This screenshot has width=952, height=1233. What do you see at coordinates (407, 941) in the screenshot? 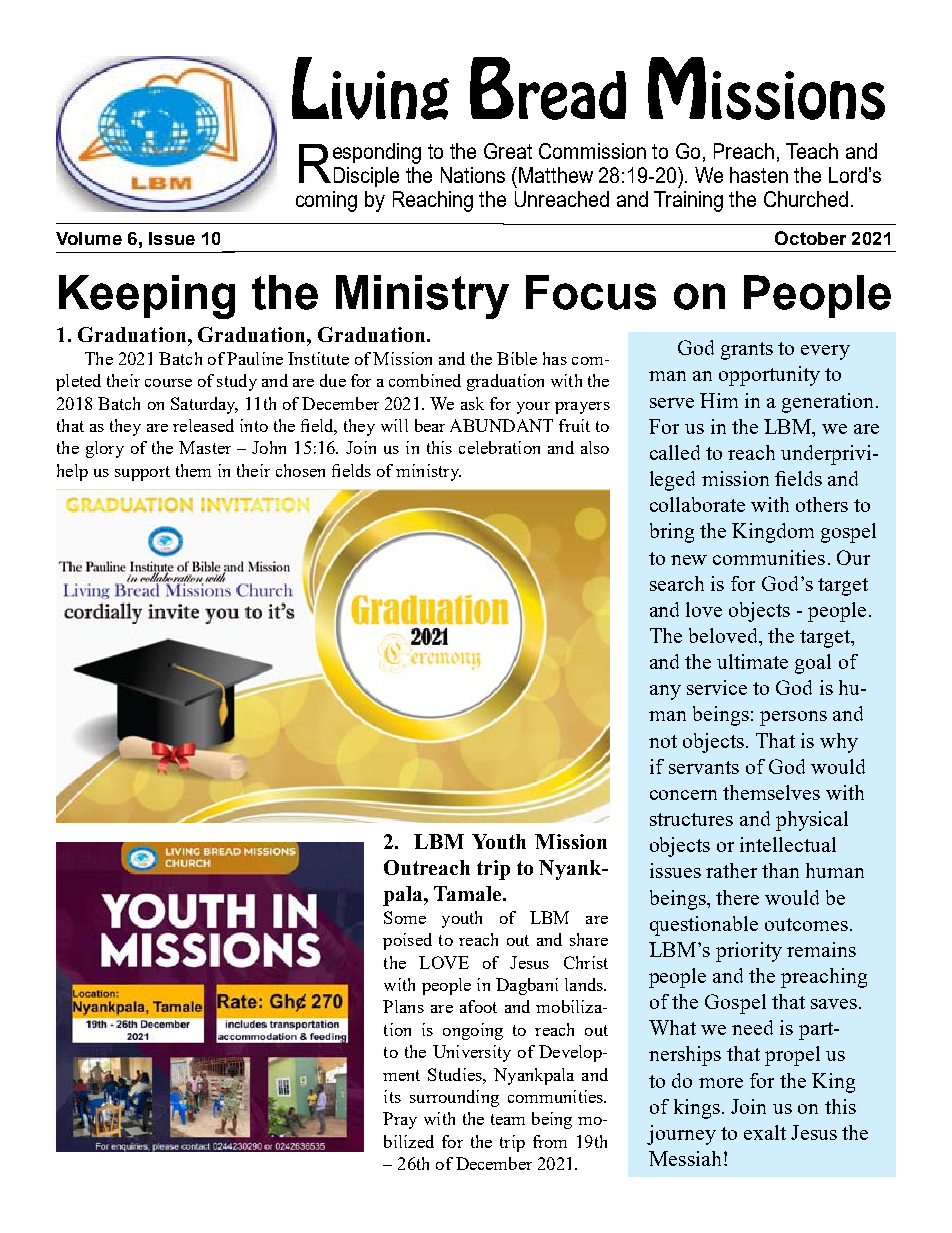
I see `poised` at bounding box center [407, 941].
